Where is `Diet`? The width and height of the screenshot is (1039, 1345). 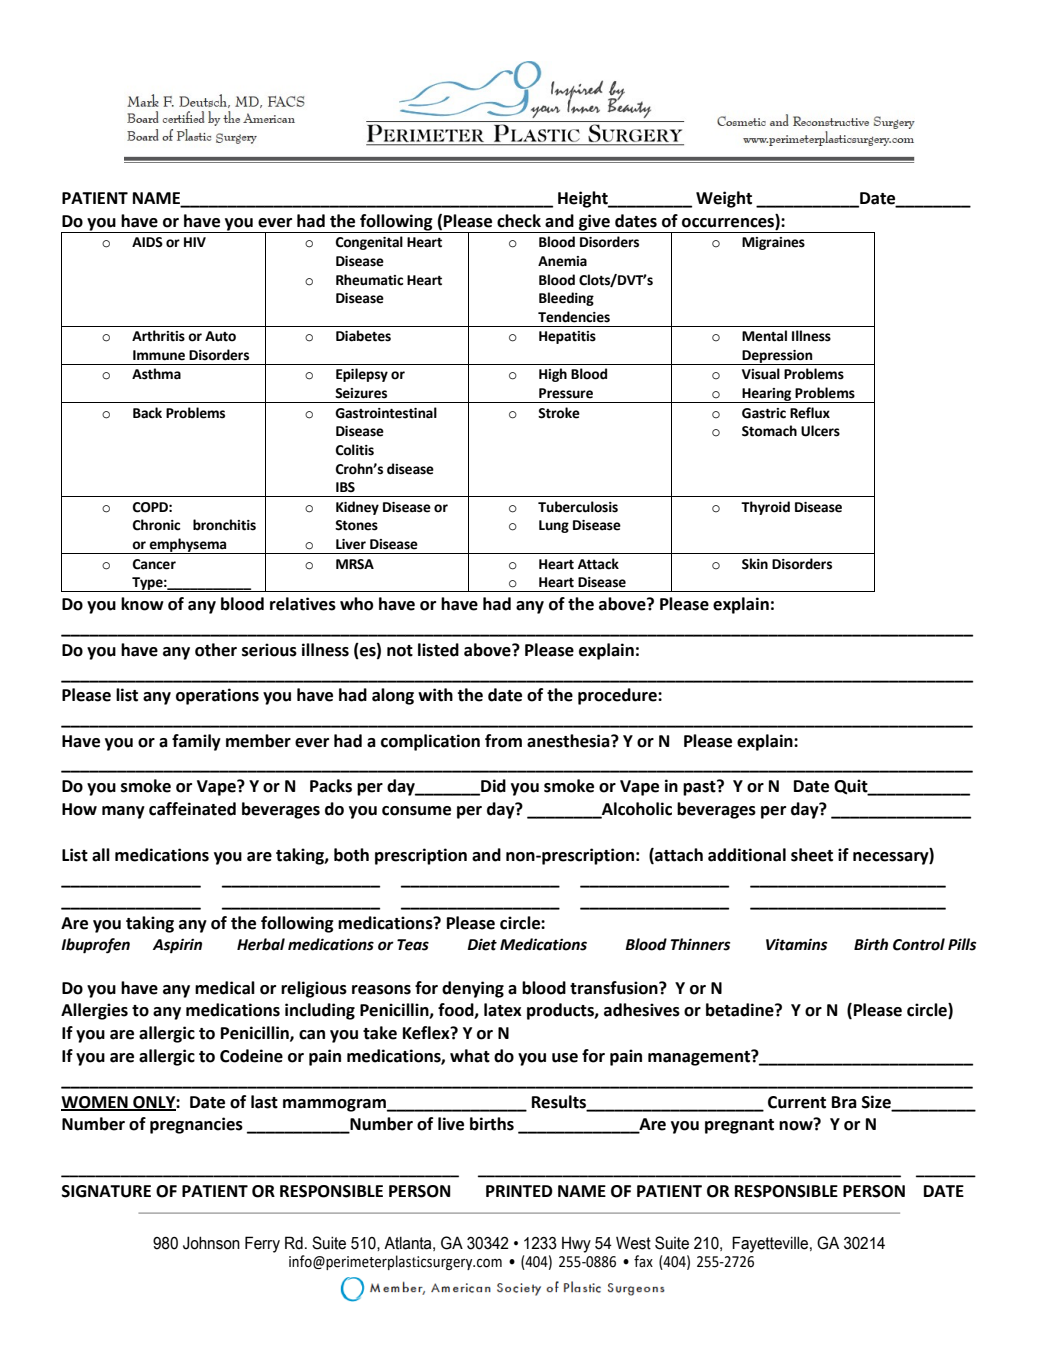
Diet is located at coordinates (482, 944).
